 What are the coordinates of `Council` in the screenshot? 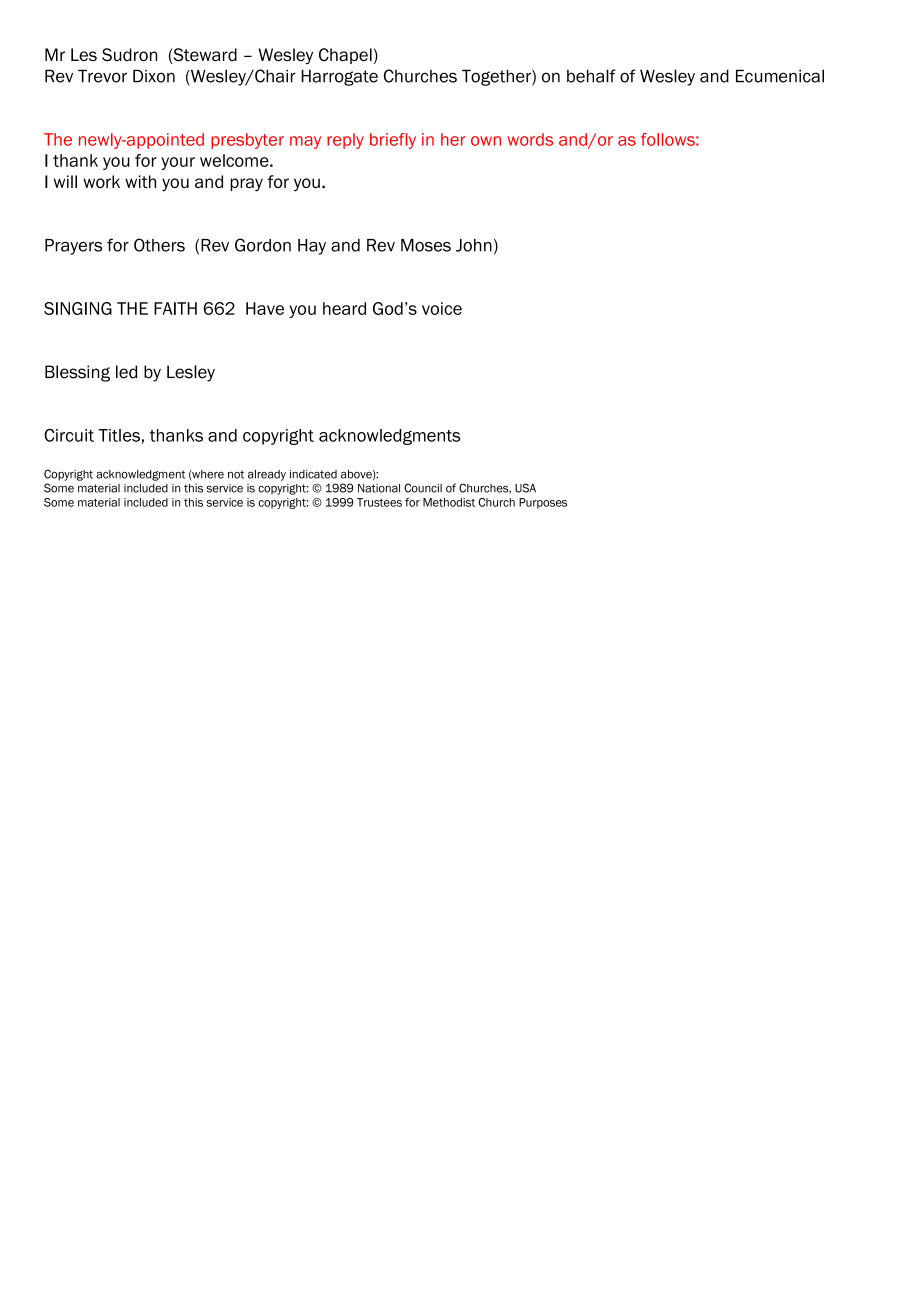 It's located at (423, 488).
